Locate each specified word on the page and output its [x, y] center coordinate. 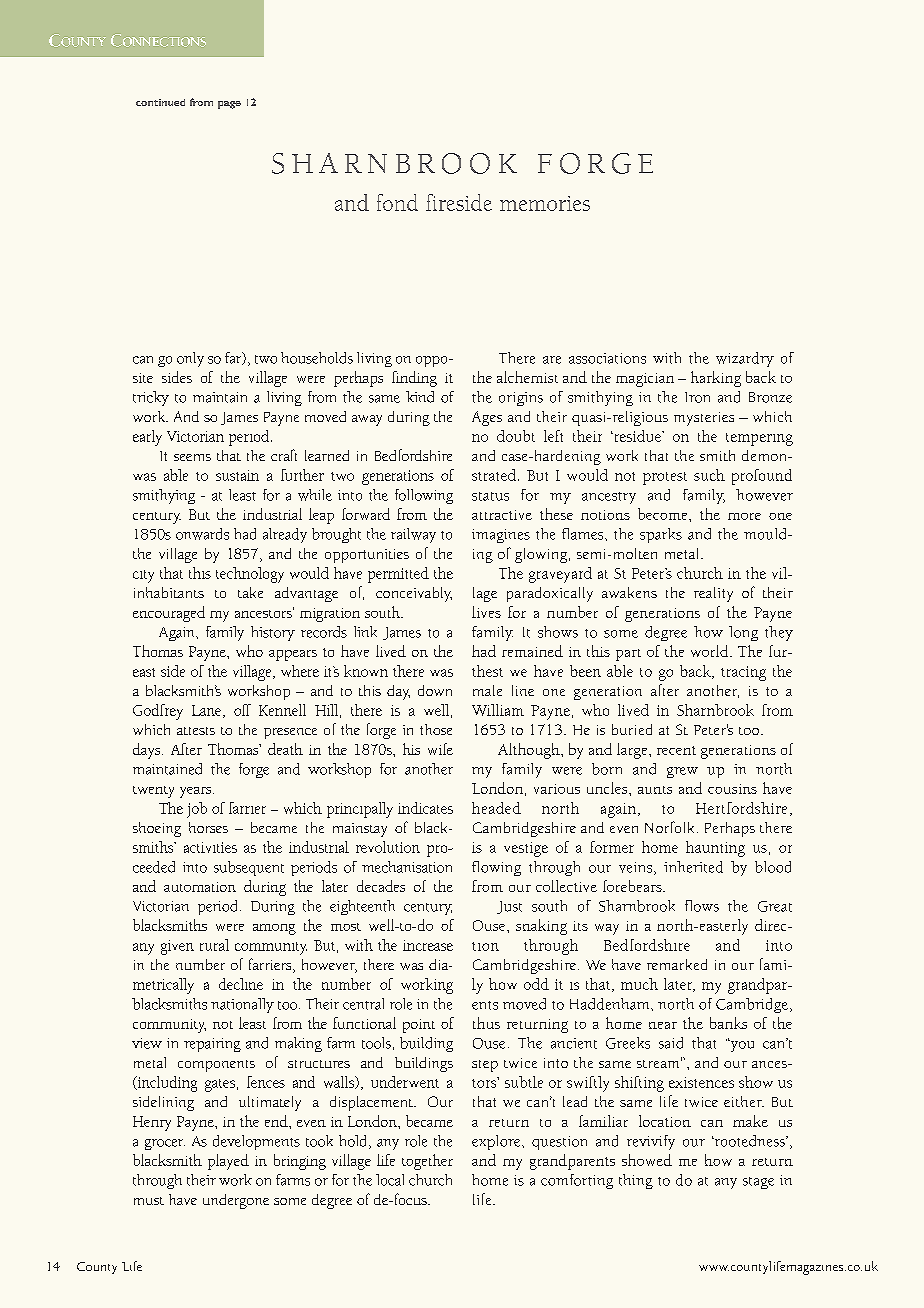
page [229, 105]
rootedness [750, 1141]
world [711, 651]
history [273, 633]
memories [545, 203]
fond [397, 202]
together [427, 1162]
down [435, 690]
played [228, 1162]
